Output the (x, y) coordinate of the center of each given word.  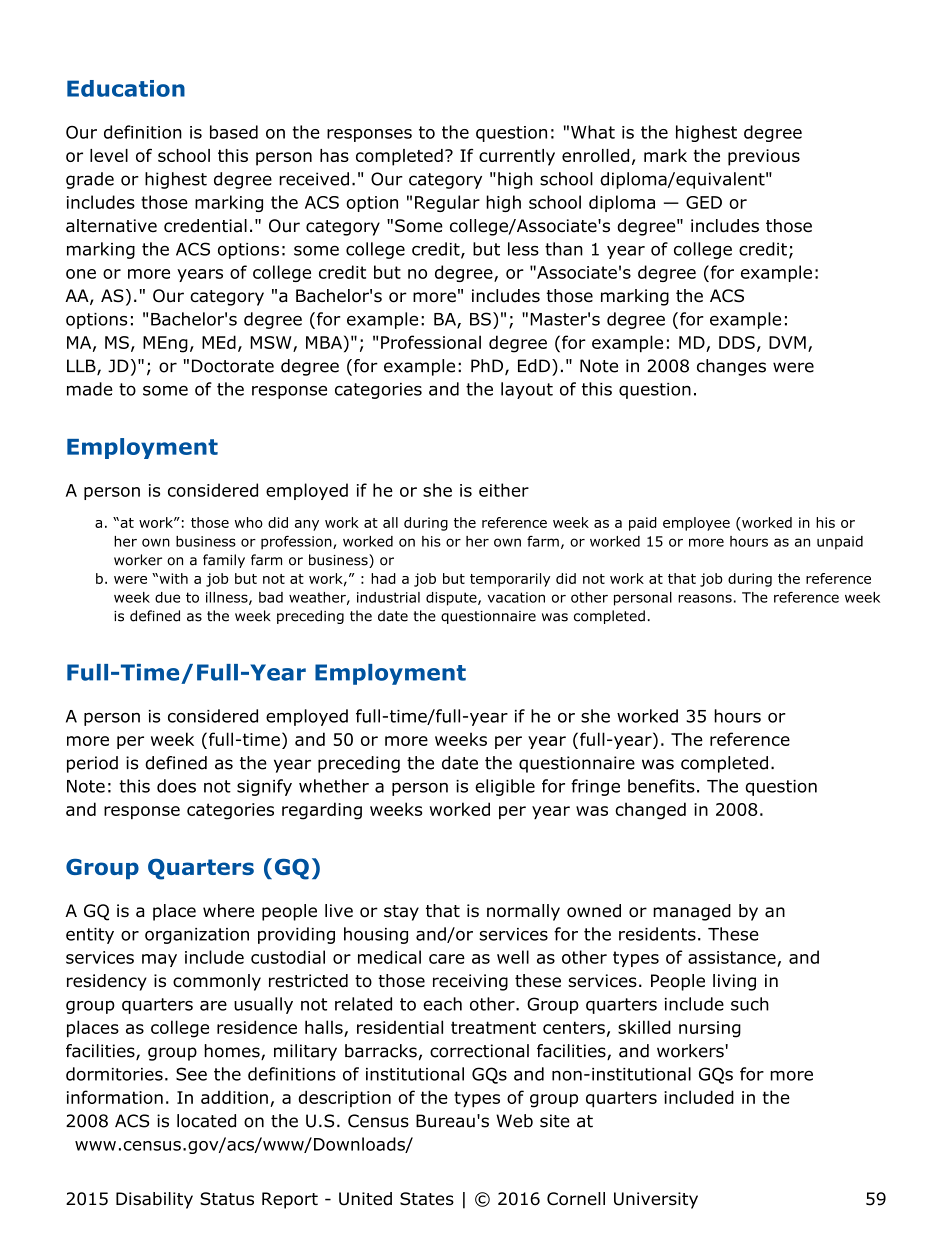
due (167, 597)
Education (126, 88)
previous (764, 157)
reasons (705, 598)
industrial (388, 597)
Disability (154, 1200)
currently (517, 157)
